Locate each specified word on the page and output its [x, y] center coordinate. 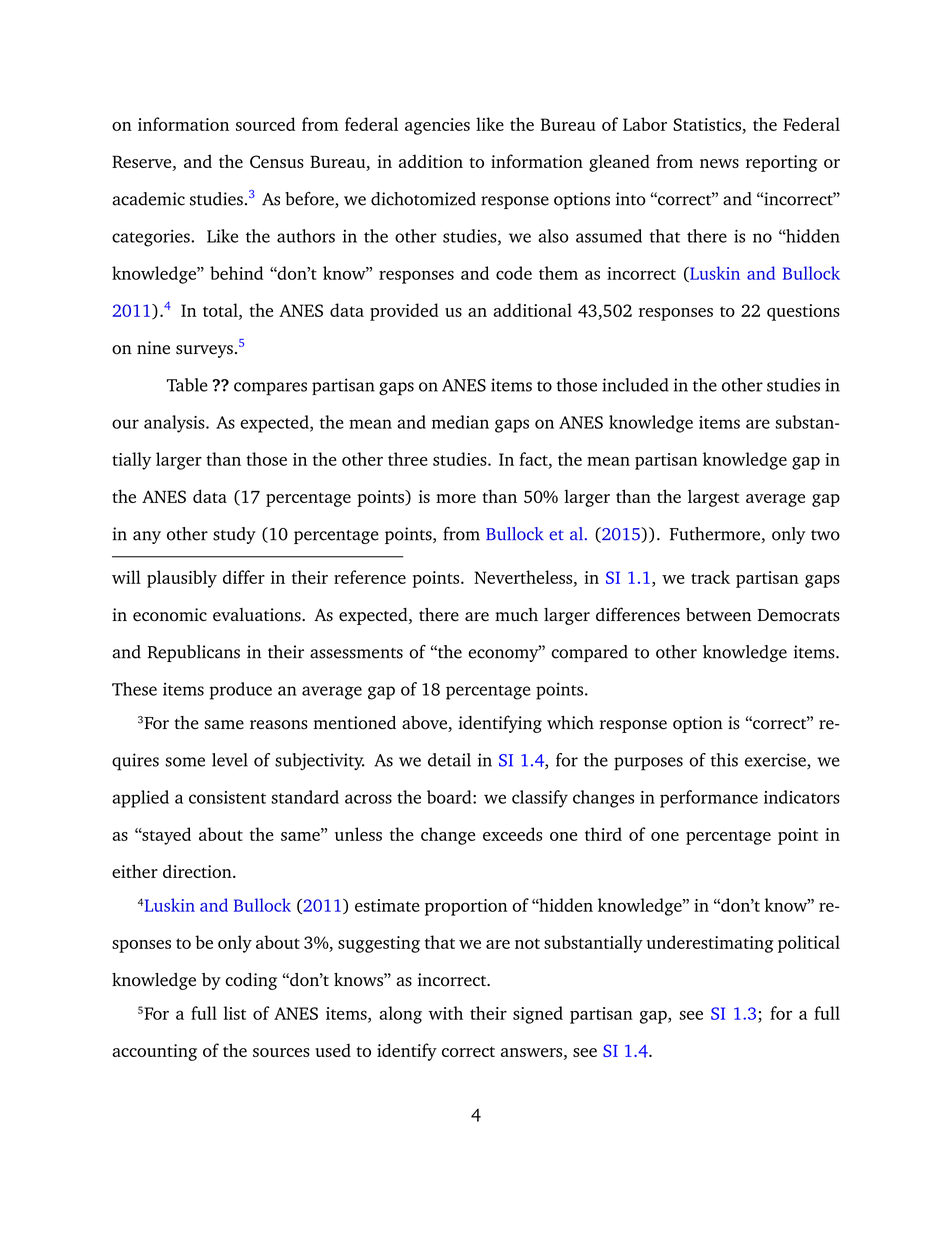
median [460, 422]
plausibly [182, 579]
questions [803, 312]
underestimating [710, 944]
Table [187, 385]
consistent [227, 797]
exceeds [512, 834]
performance [709, 799]
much [516, 615]
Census [277, 161]
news [719, 163]
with [445, 1013]
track [710, 577]
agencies [437, 126]
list [235, 1013]
